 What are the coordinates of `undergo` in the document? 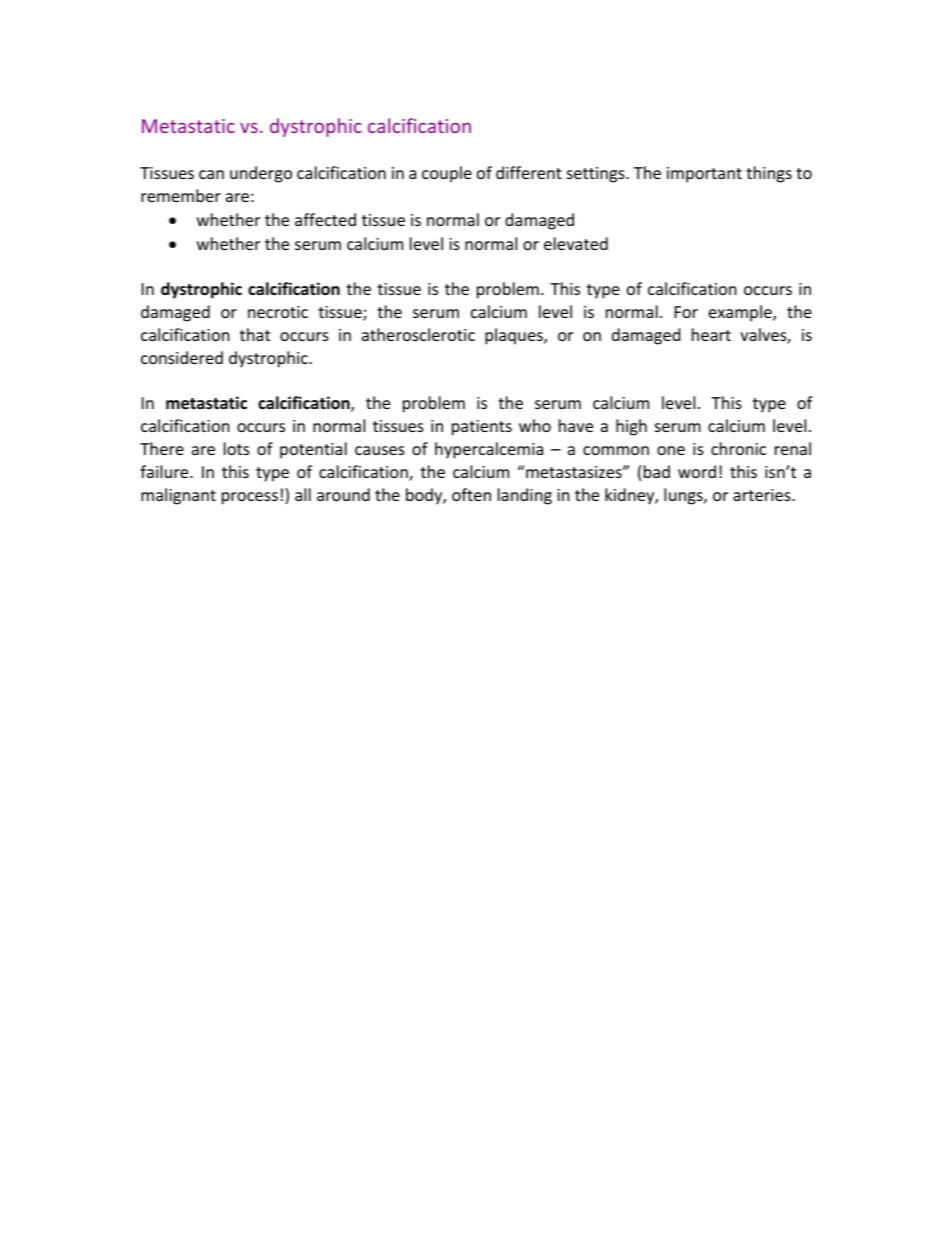 It's located at (261, 174).
